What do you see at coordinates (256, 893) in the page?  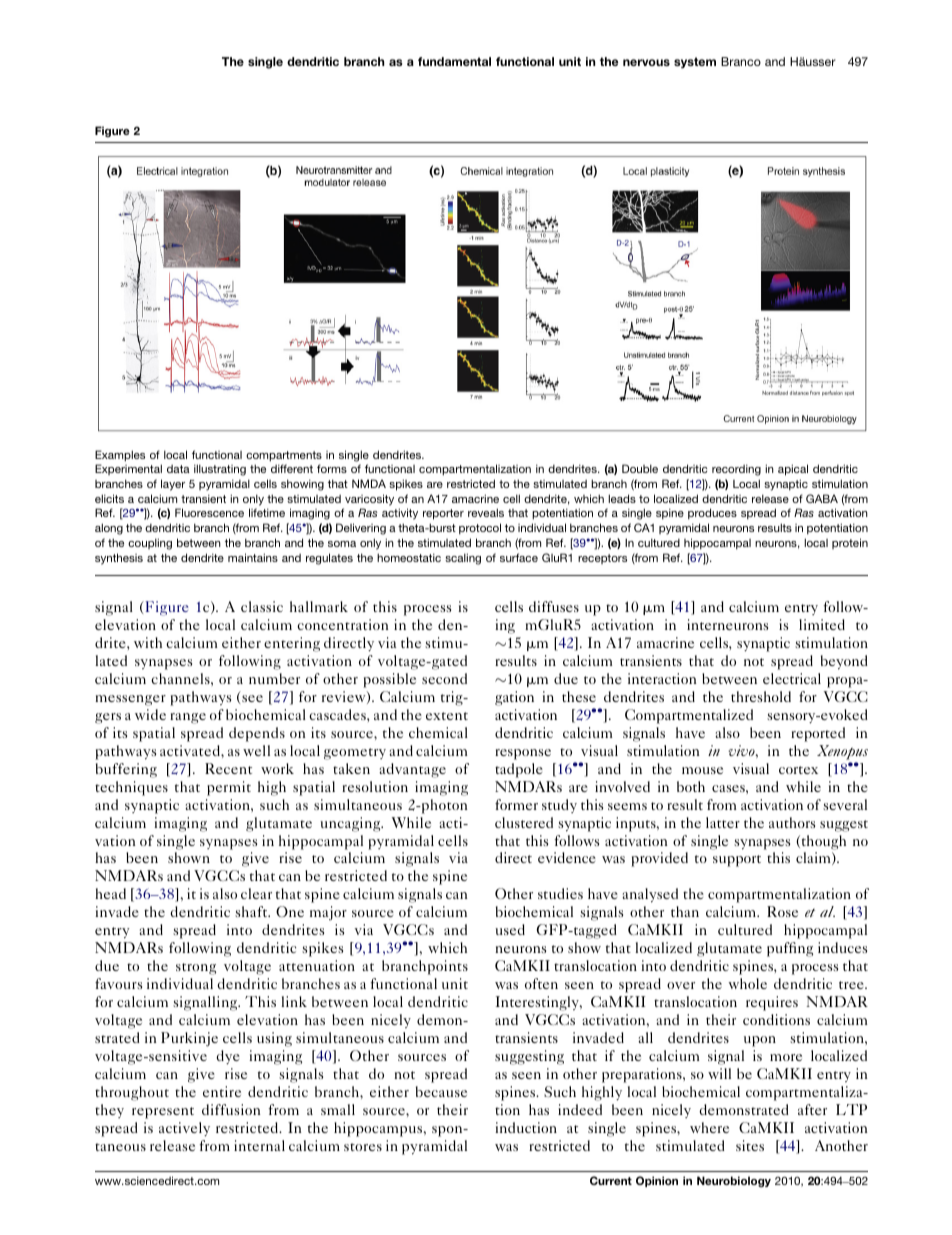 I see `clear` at bounding box center [256, 893].
